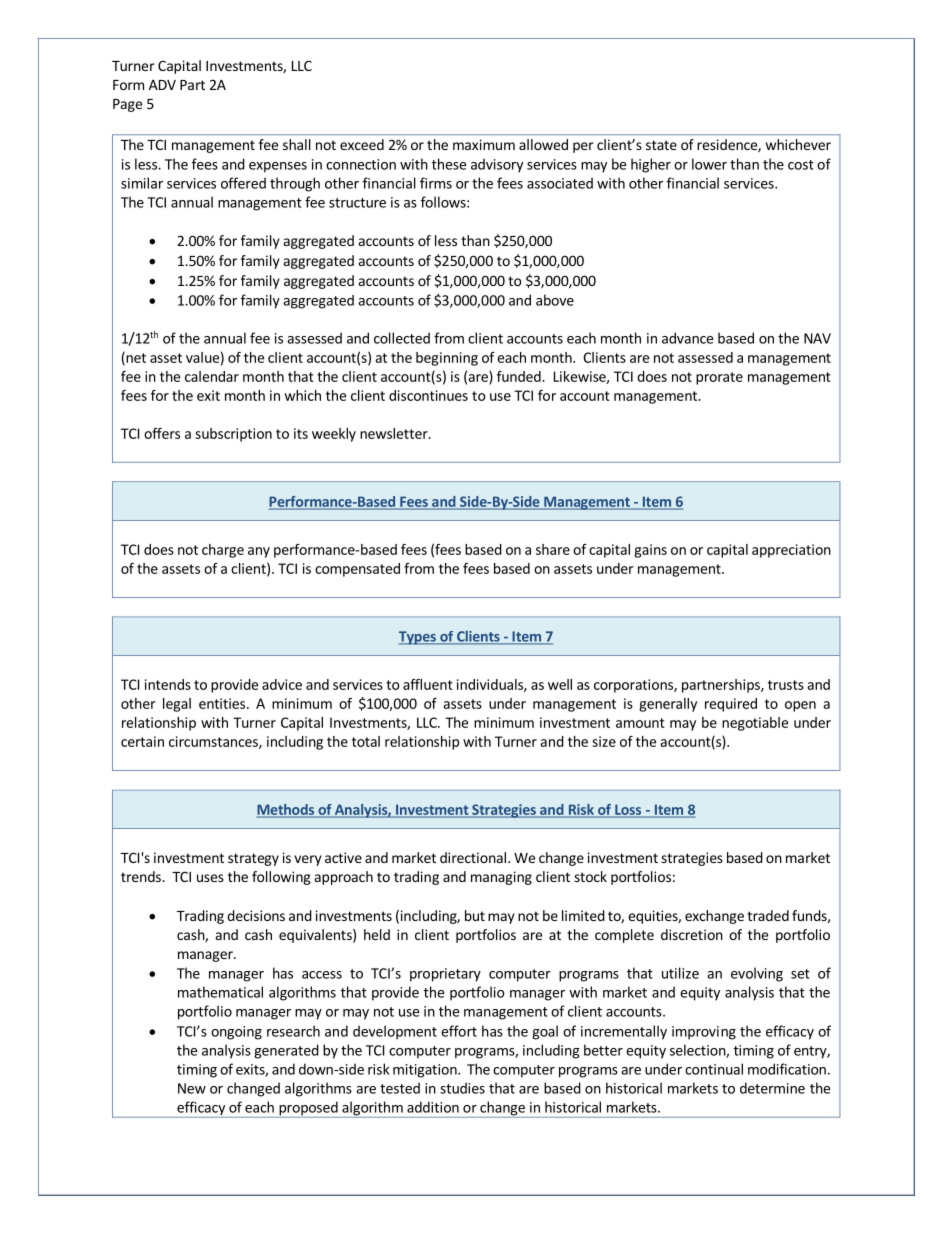 Image resolution: width=952 pixels, height=1233 pixels. I want to click on individuals, so click(491, 685).
